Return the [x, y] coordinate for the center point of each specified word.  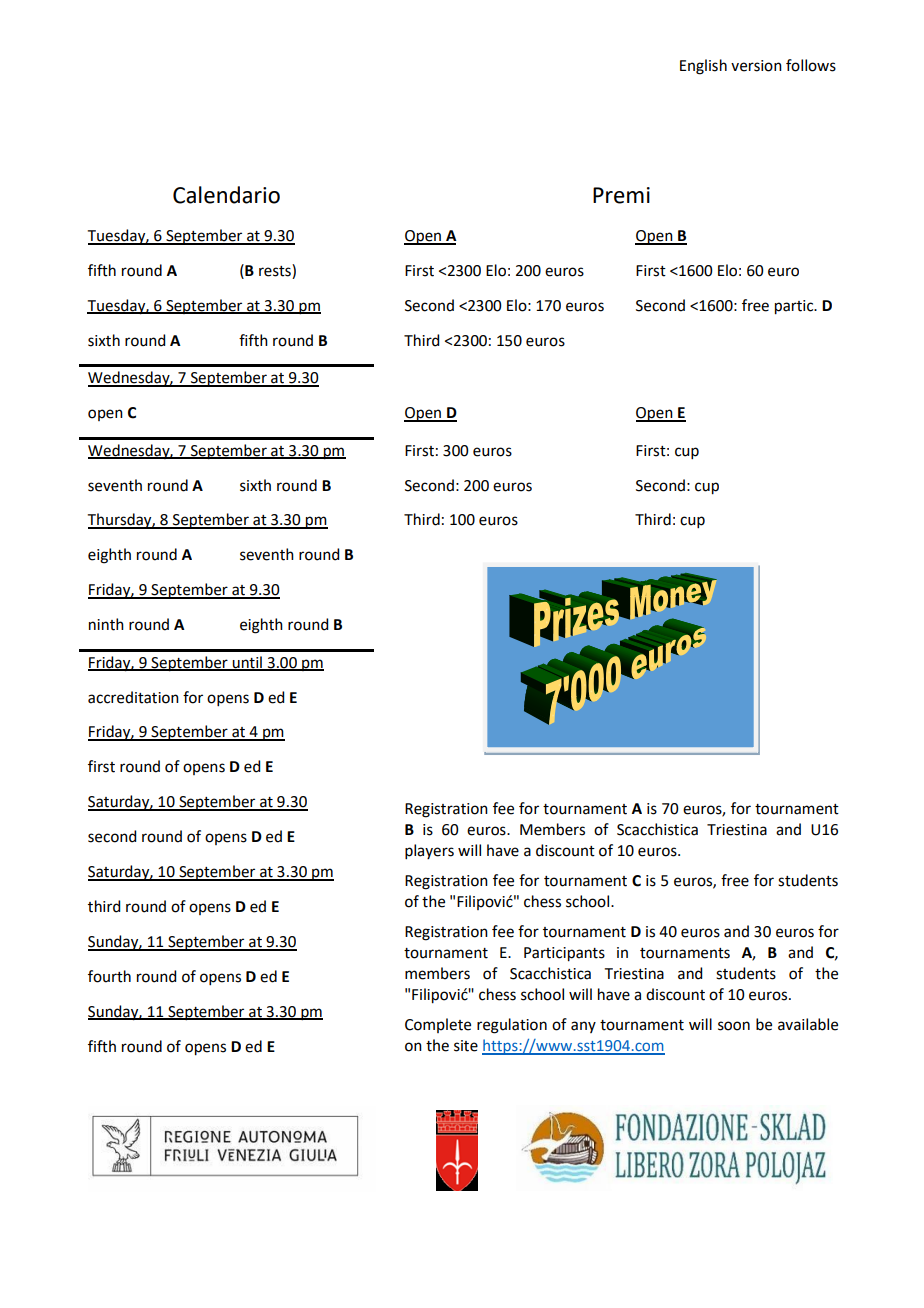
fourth [109, 976]
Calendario [226, 195]
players [429, 851]
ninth [106, 624]
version [756, 66]
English [703, 67]
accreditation [133, 697]
